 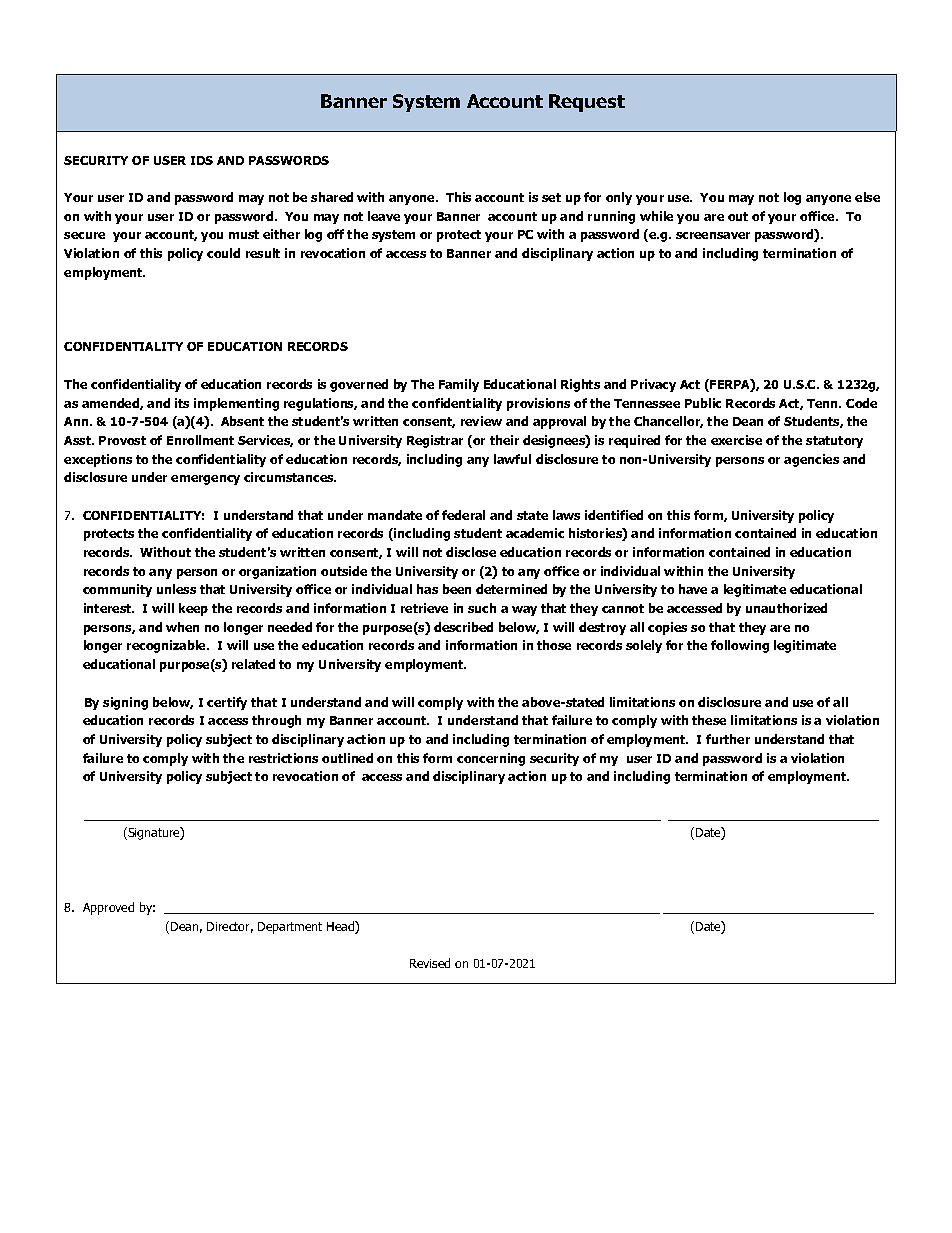 I want to click on Request, so click(x=587, y=103).
